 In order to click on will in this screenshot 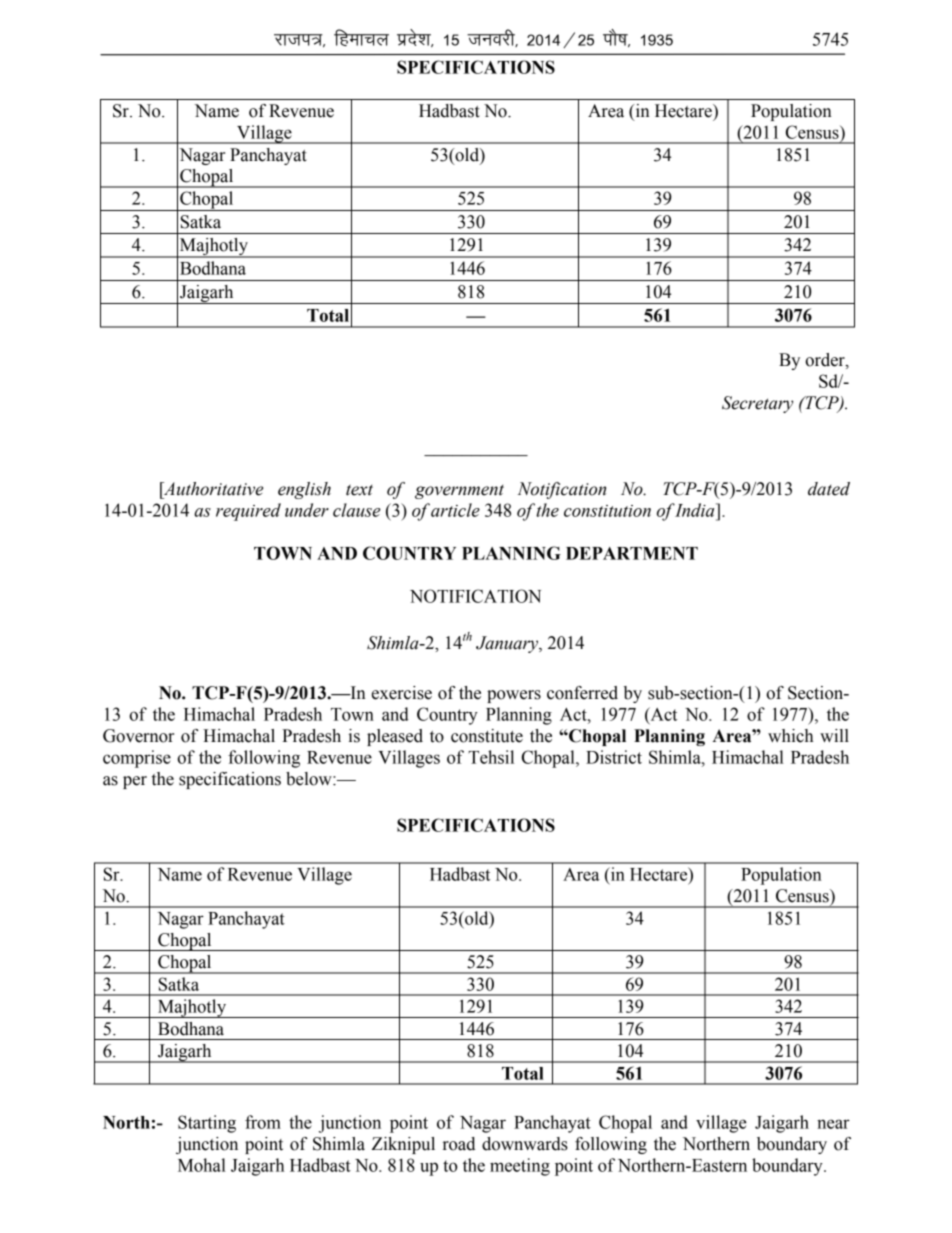, I will do `click(834, 735)`.
